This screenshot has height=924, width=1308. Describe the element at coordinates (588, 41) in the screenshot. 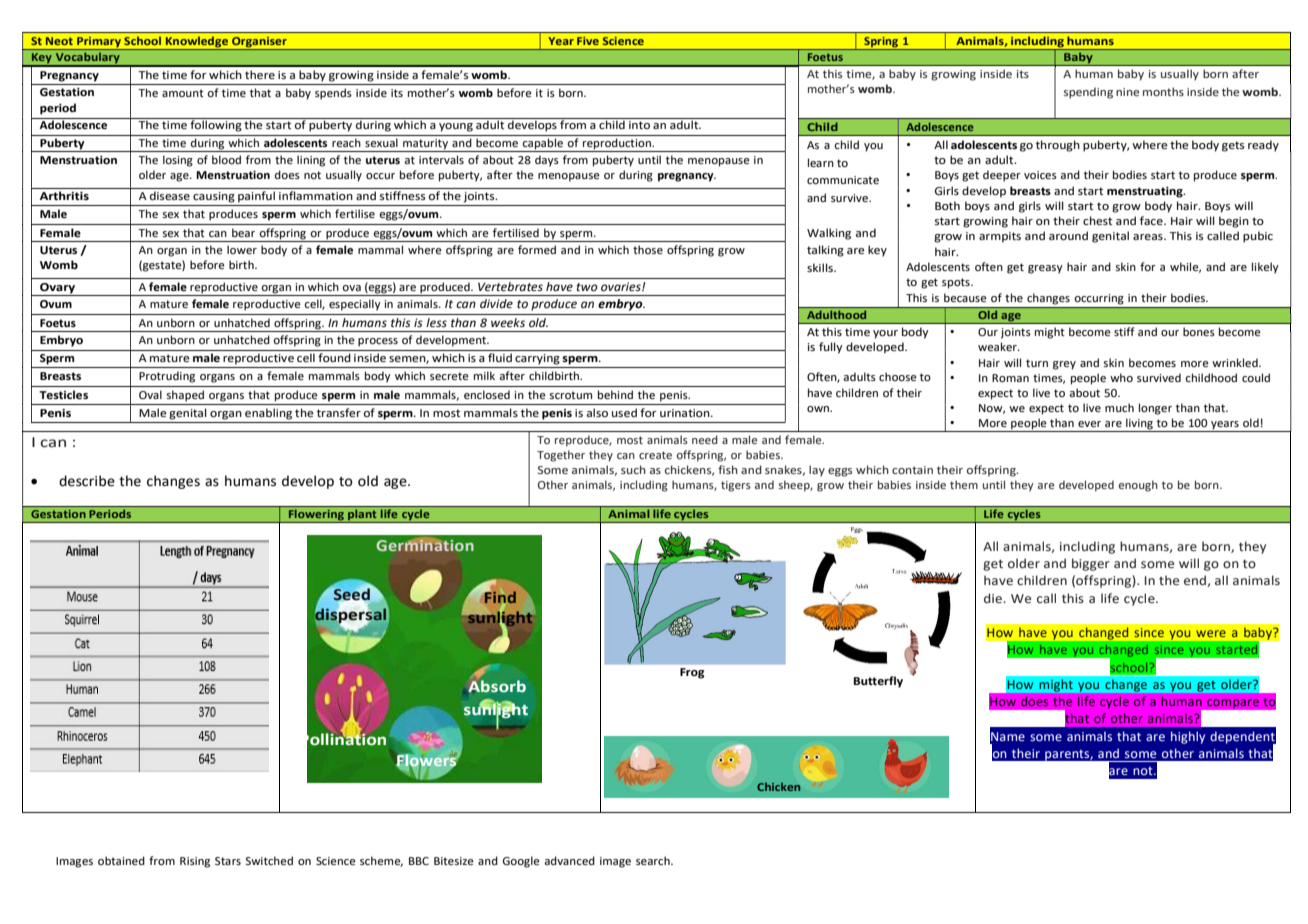

I see `Five` at that location.
